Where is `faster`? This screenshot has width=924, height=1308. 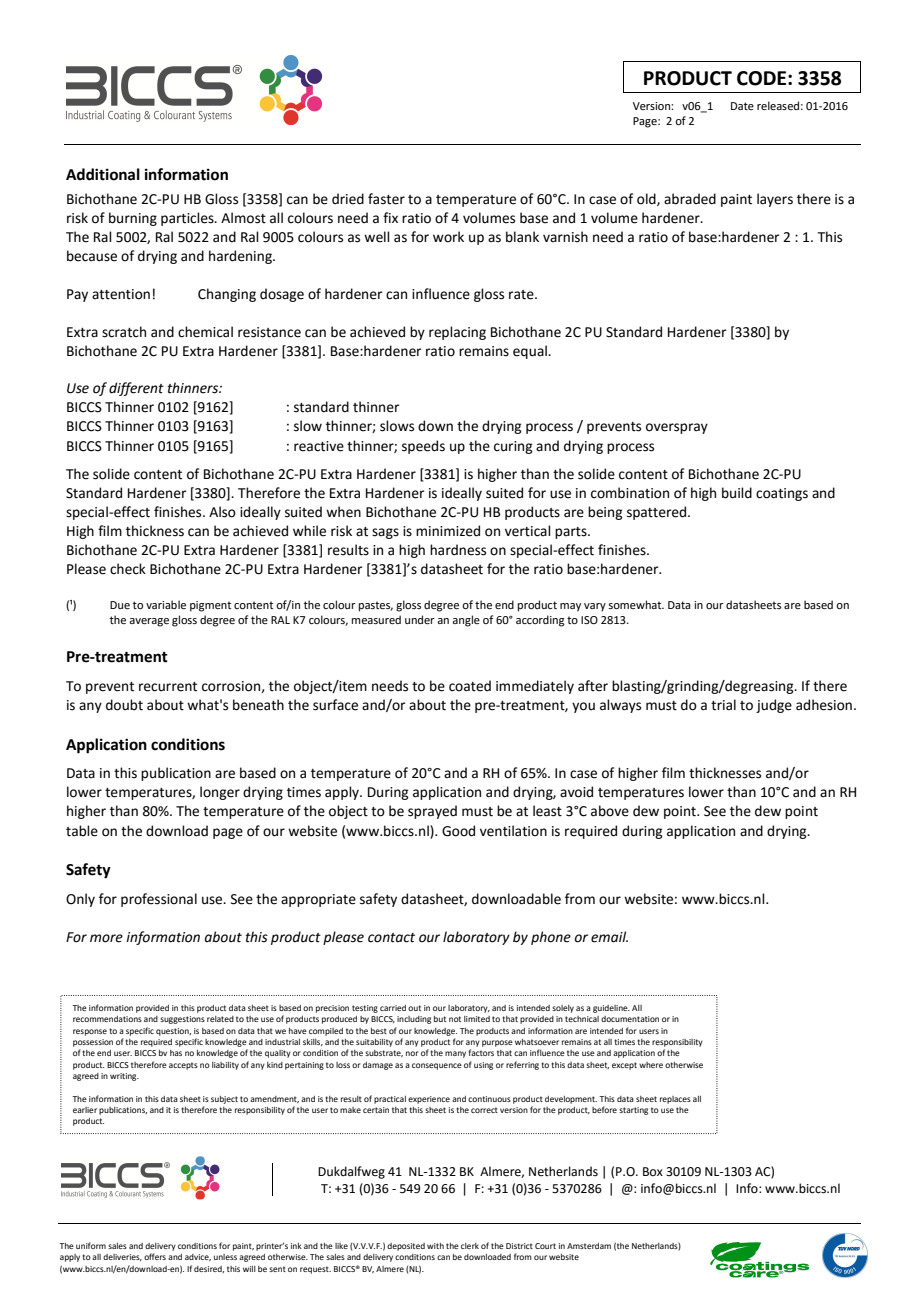 faster is located at coordinates (386, 199).
